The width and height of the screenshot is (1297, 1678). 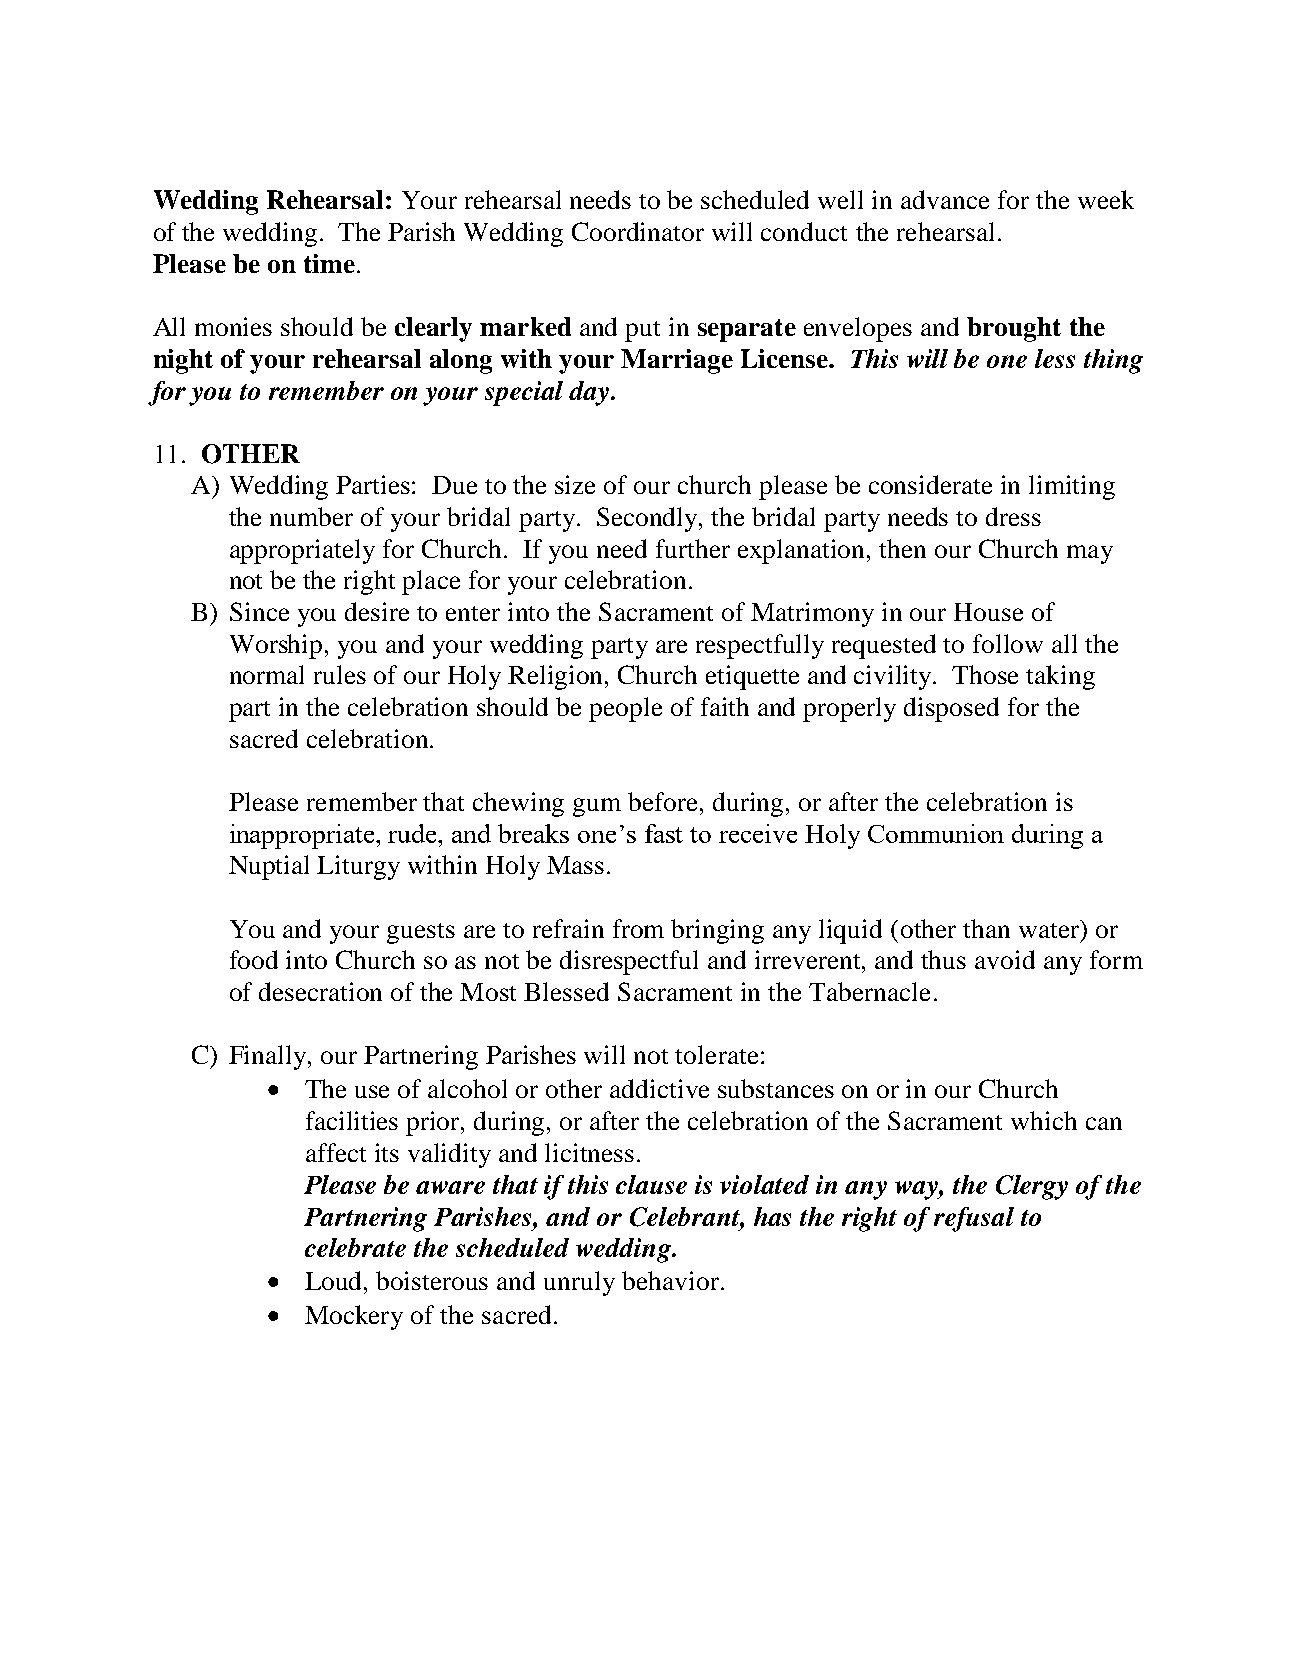 What do you see at coordinates (974, 1219) in the screenshot?
I see `refusal` at bounding box center [974, 1219].
